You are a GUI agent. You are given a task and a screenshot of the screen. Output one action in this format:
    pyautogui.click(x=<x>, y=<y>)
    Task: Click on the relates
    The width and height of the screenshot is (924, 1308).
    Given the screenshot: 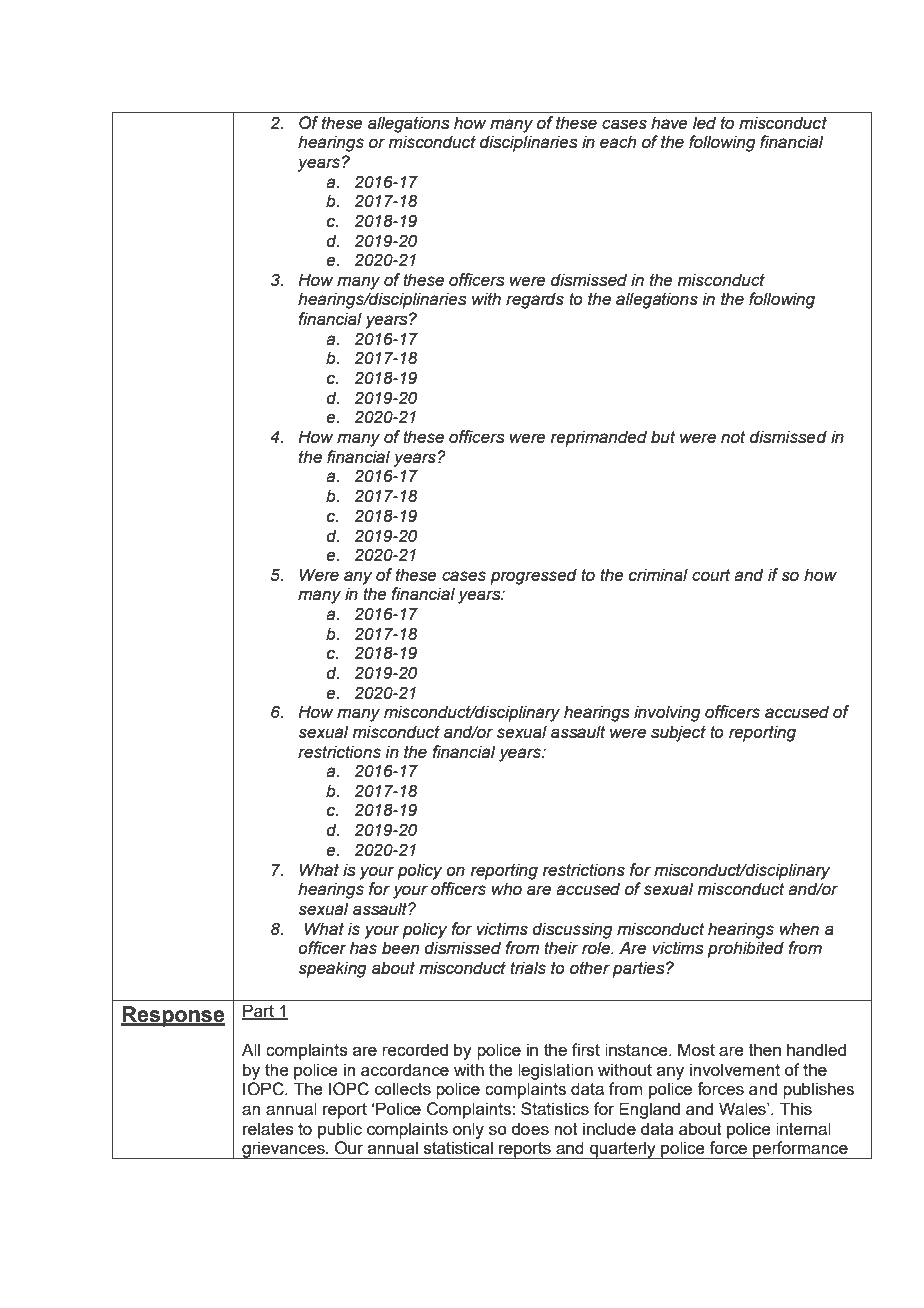 What is the action you would take?
    pyautogui.click(x=268, y=1128)
